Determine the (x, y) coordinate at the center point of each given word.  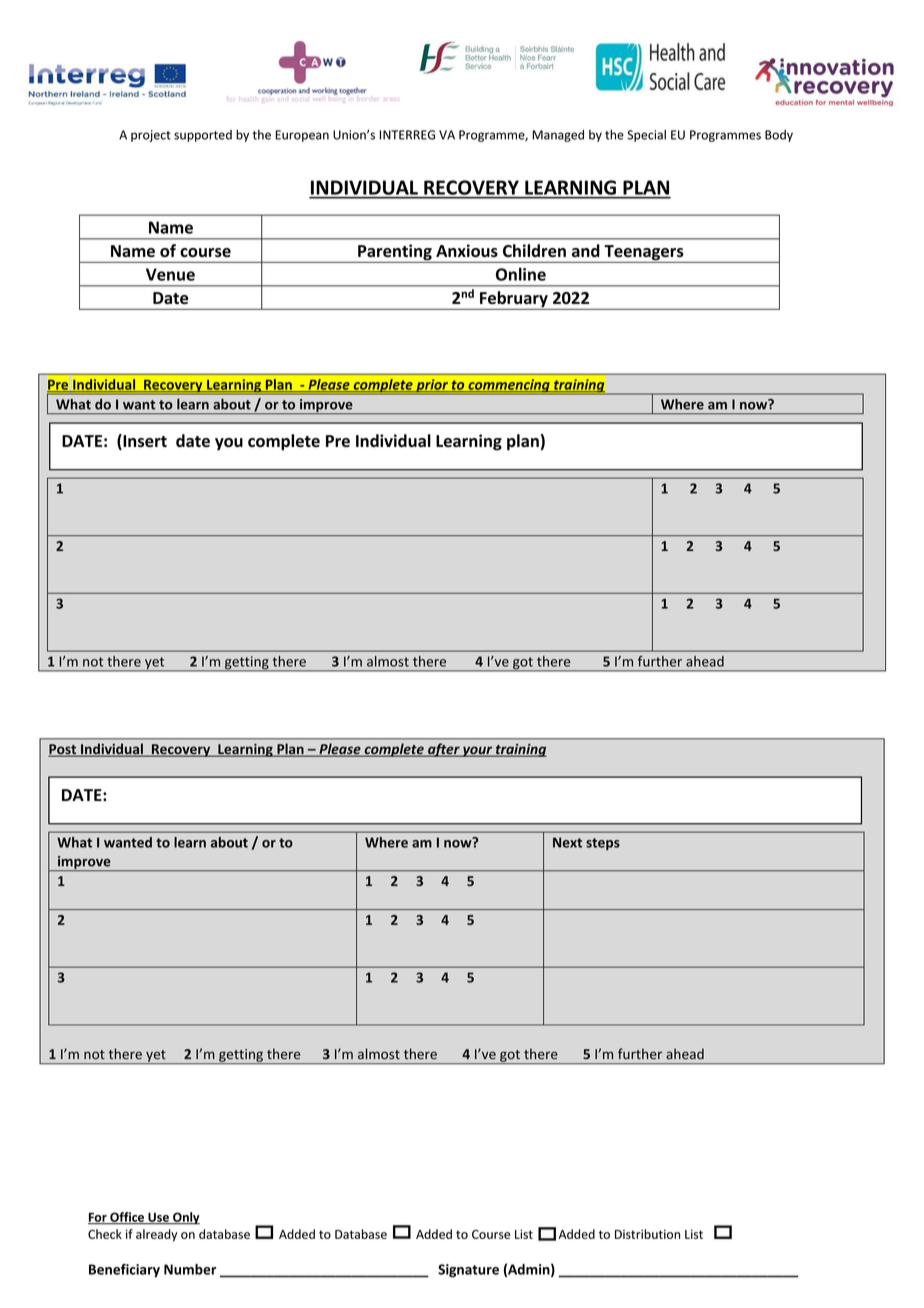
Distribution (647, 1234)
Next (567, 842)
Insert (144, 442)
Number (190, 1269)
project (151, 136)
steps (603, 844)
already (156, 1235)
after (444, 750)
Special (646, 136)
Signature (468, 1271)
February (514, 300)
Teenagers (644, 254)
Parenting (395, 253)
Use (158, 1218)
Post (63, 750)
